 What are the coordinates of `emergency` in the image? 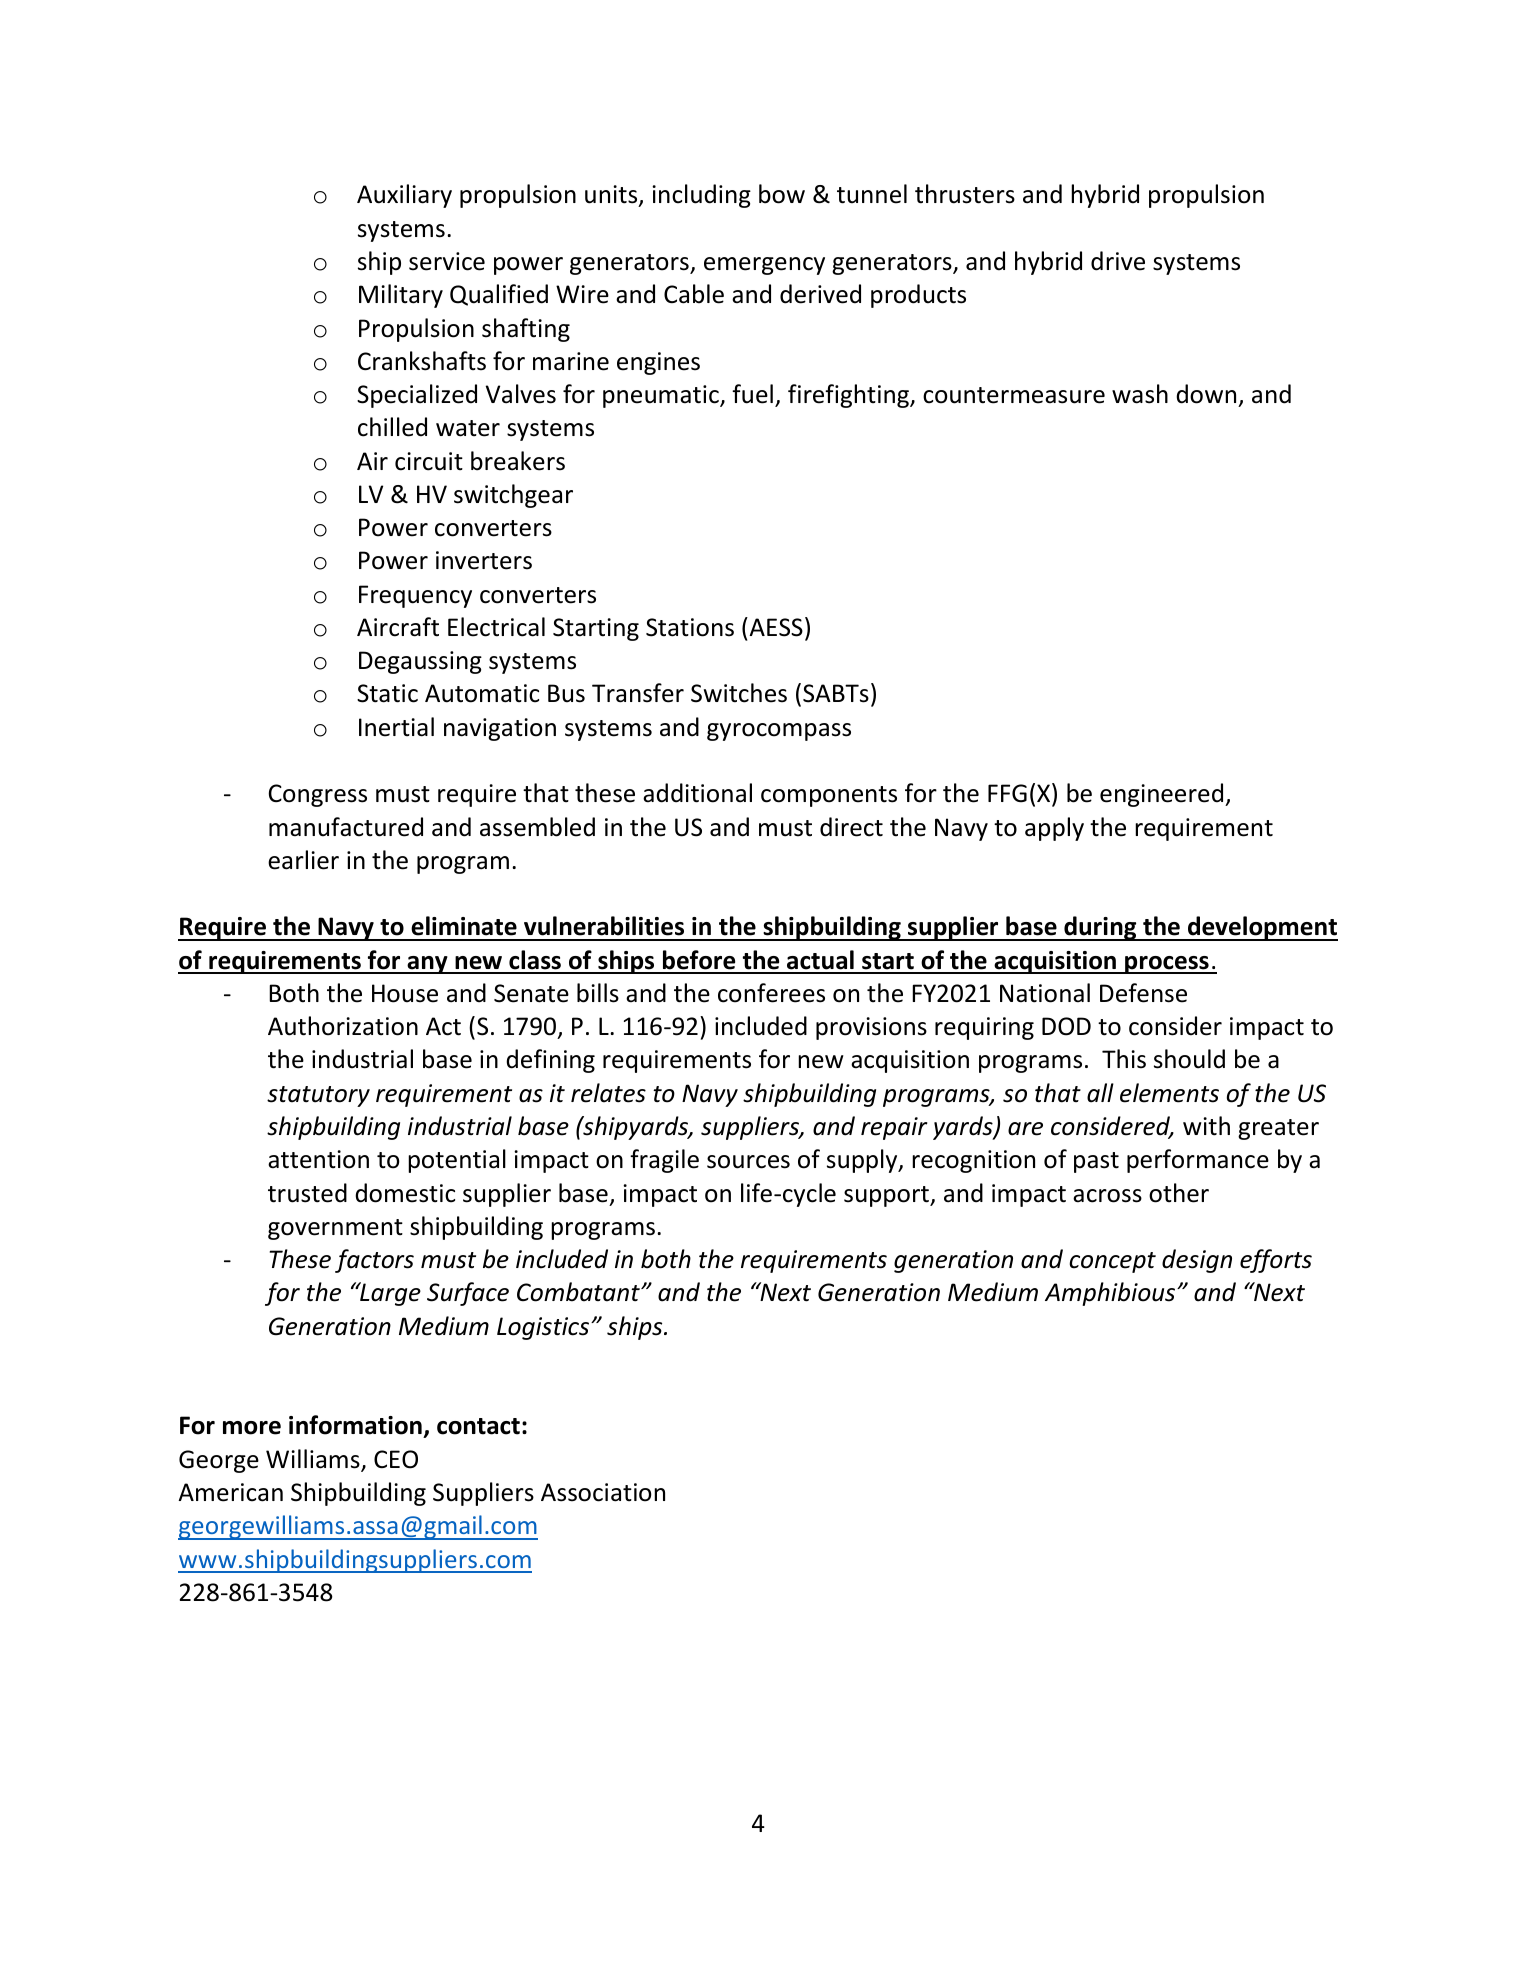 It's located at (764, 266).
